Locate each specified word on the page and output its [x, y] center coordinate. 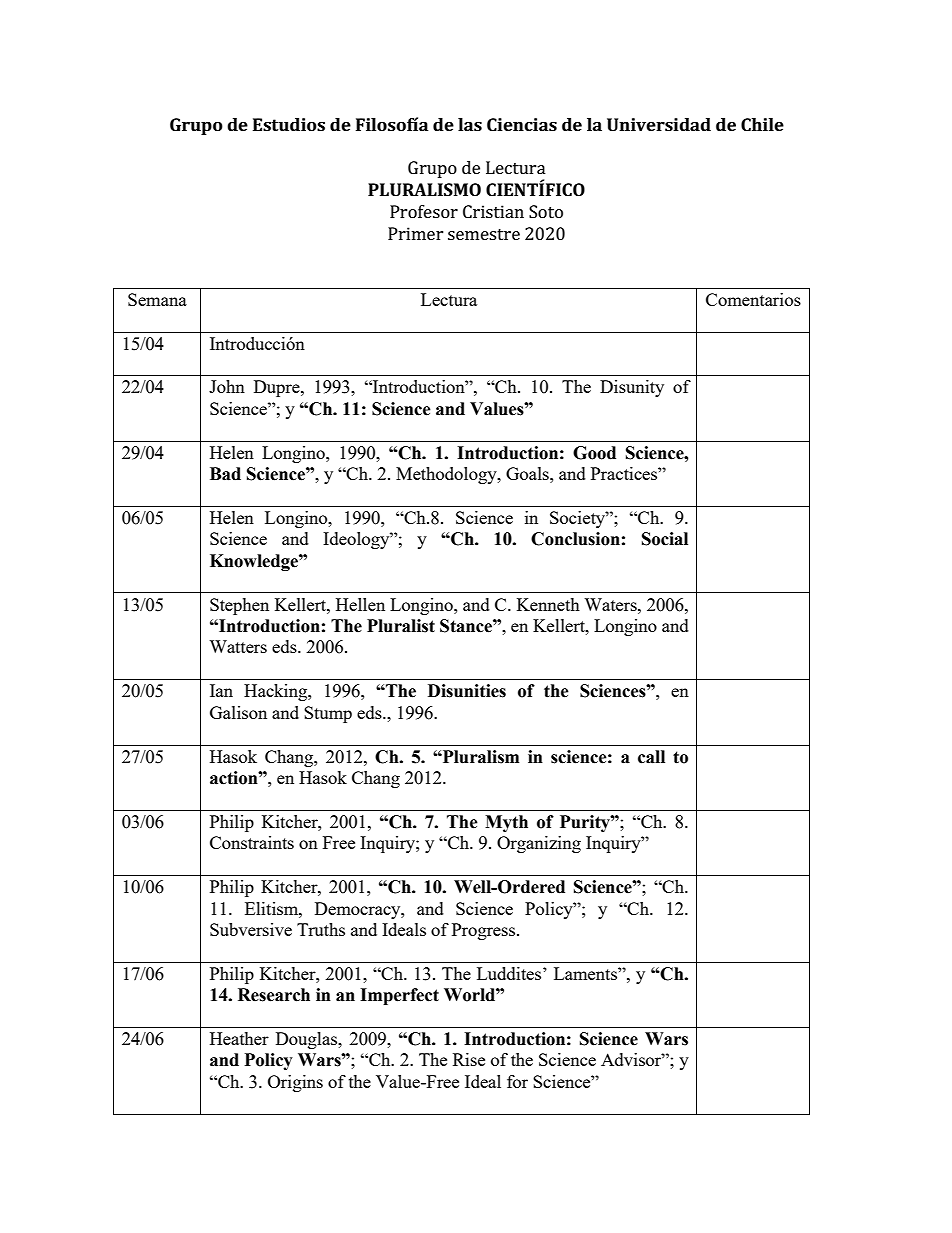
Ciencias [522, 124]
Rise [469, 1059]
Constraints [252, 842]
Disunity [632, 388]
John [227, 386]
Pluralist [401, 626]
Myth [506, 823]
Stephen [239, 606]
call [651, 757]
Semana [157, 299]
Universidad [659, 124]
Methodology [447, 475]
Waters [611, 604]
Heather [239, 1038]
